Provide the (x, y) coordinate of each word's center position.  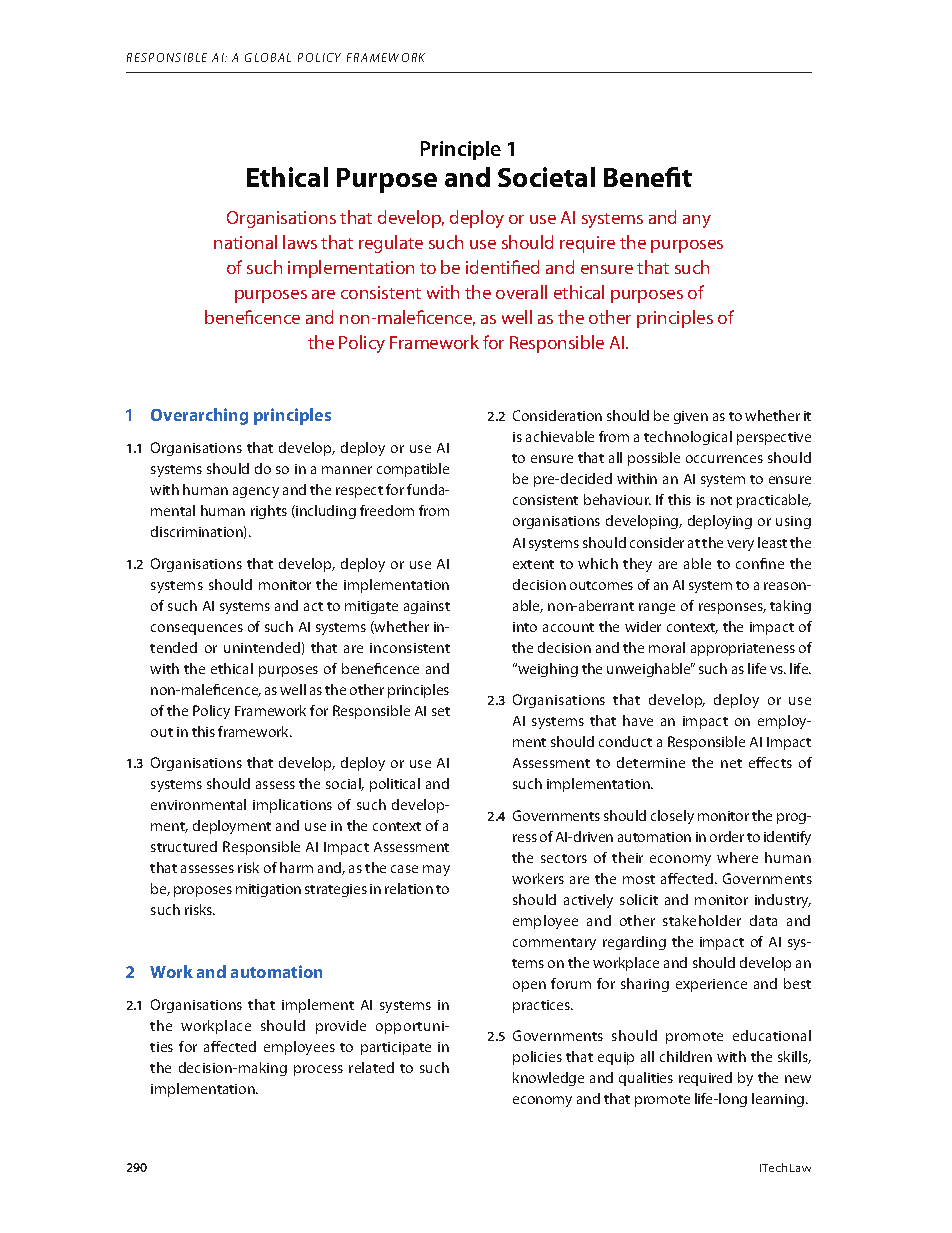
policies (537, 1058)
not (721, 500)
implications (292, 806)
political (395, 785)
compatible (413, 470)
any (697, 221)
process (318, 1070)
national (245, 242)
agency (256, 492)
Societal (546, 177)
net (731, 763)
